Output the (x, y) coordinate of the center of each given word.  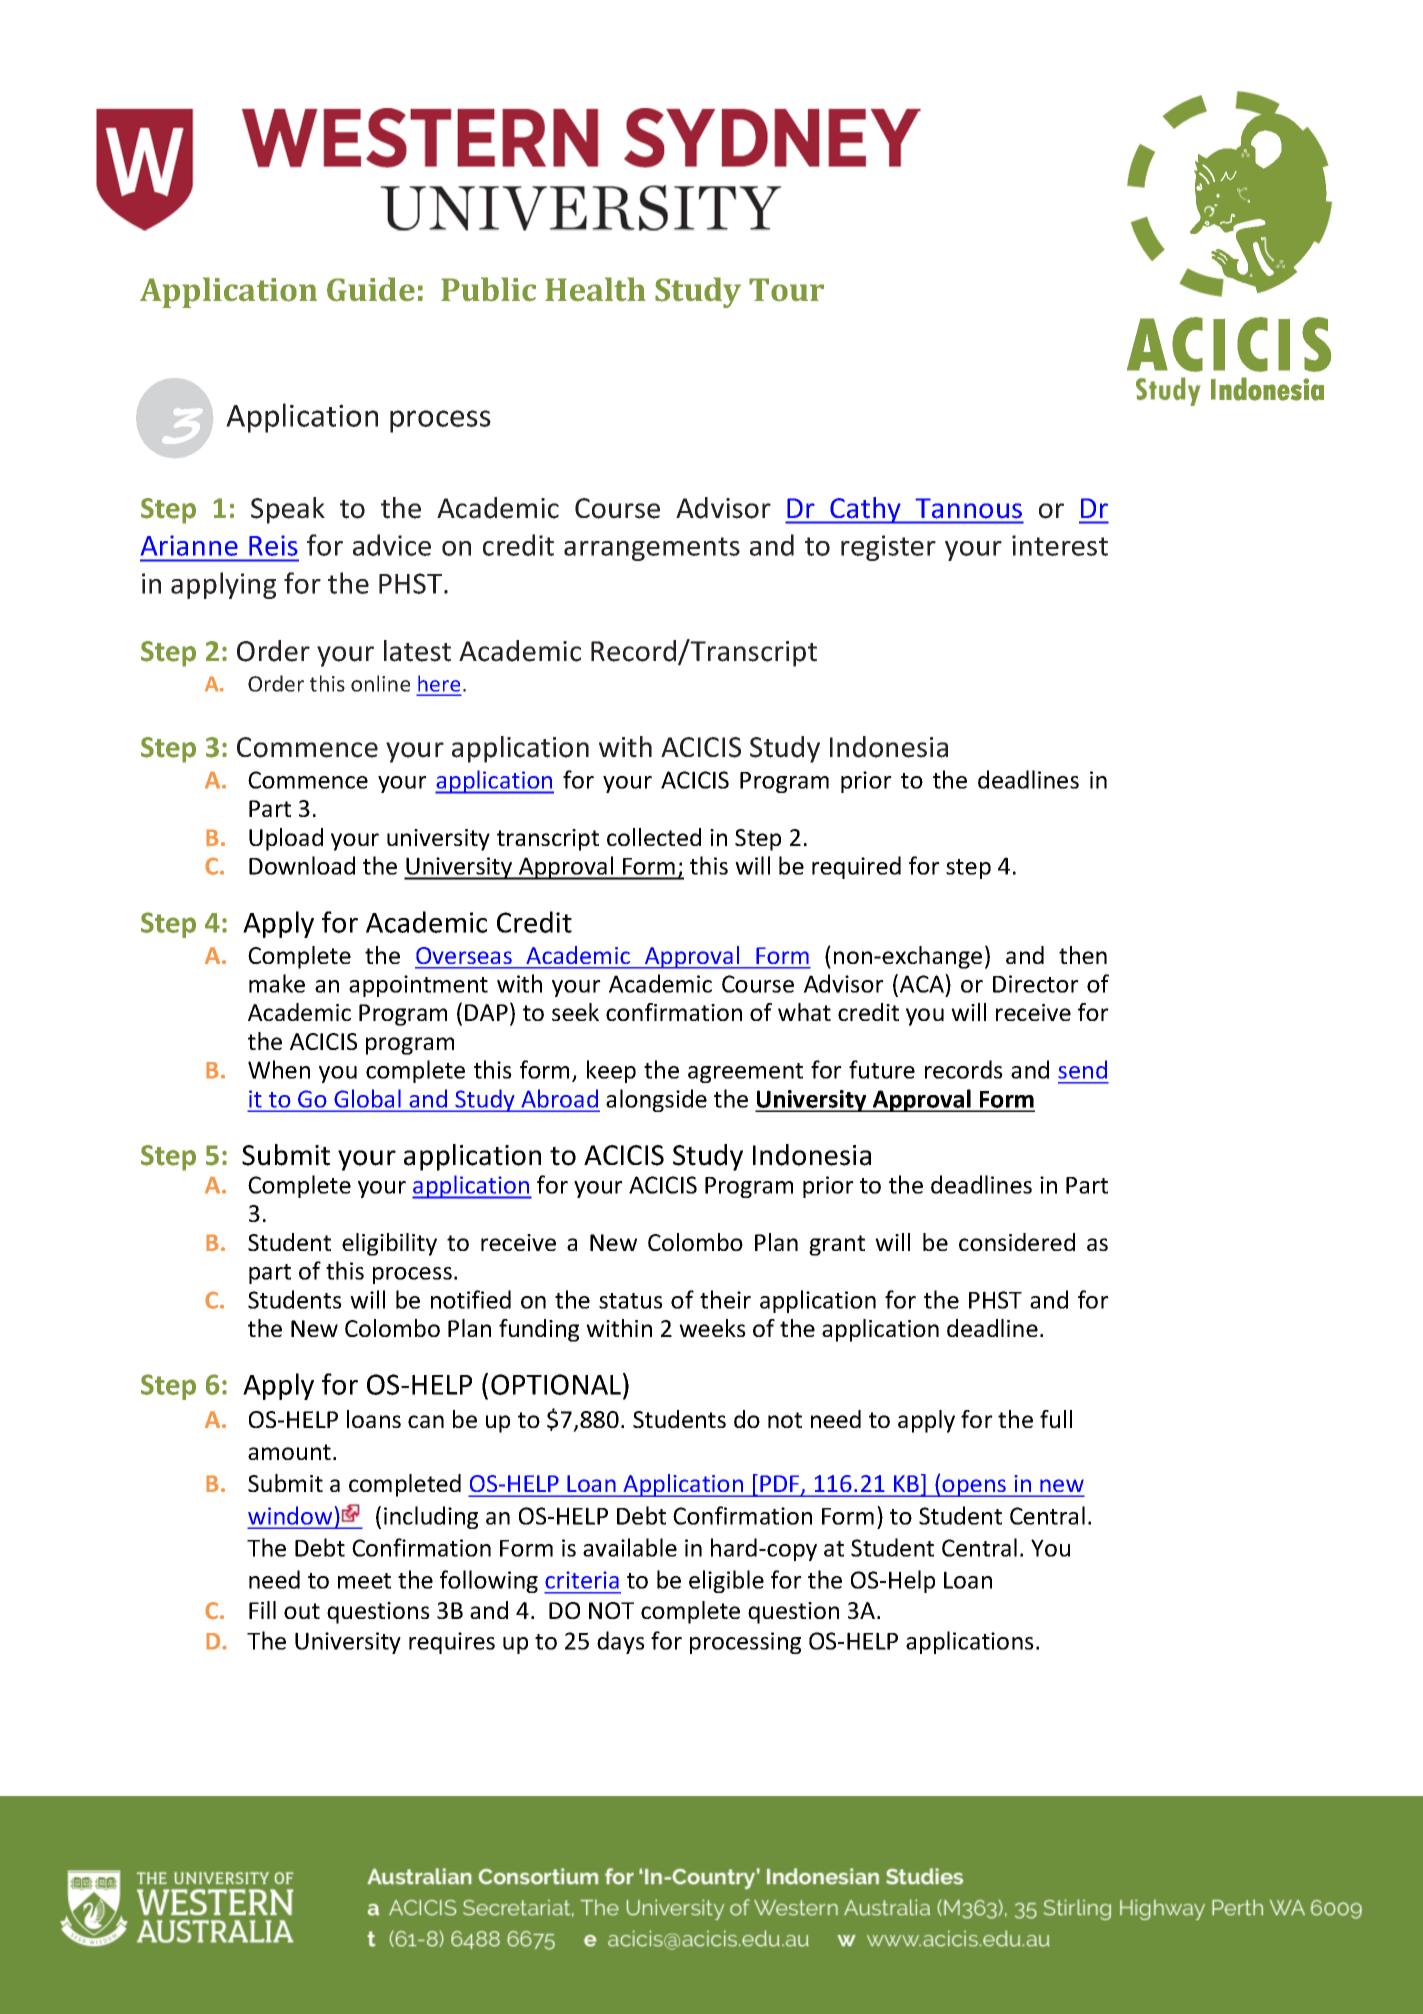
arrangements (652, 549)
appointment (418, 986)
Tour (786, 290)
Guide (371, 289)
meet (364, 1581)
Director (1036, 984)
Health (595, 289)
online (380, 683)
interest (1060, 545)
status (631, 1301)
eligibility (389, 1244)
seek (575, 1012)
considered (1017, 1242)
